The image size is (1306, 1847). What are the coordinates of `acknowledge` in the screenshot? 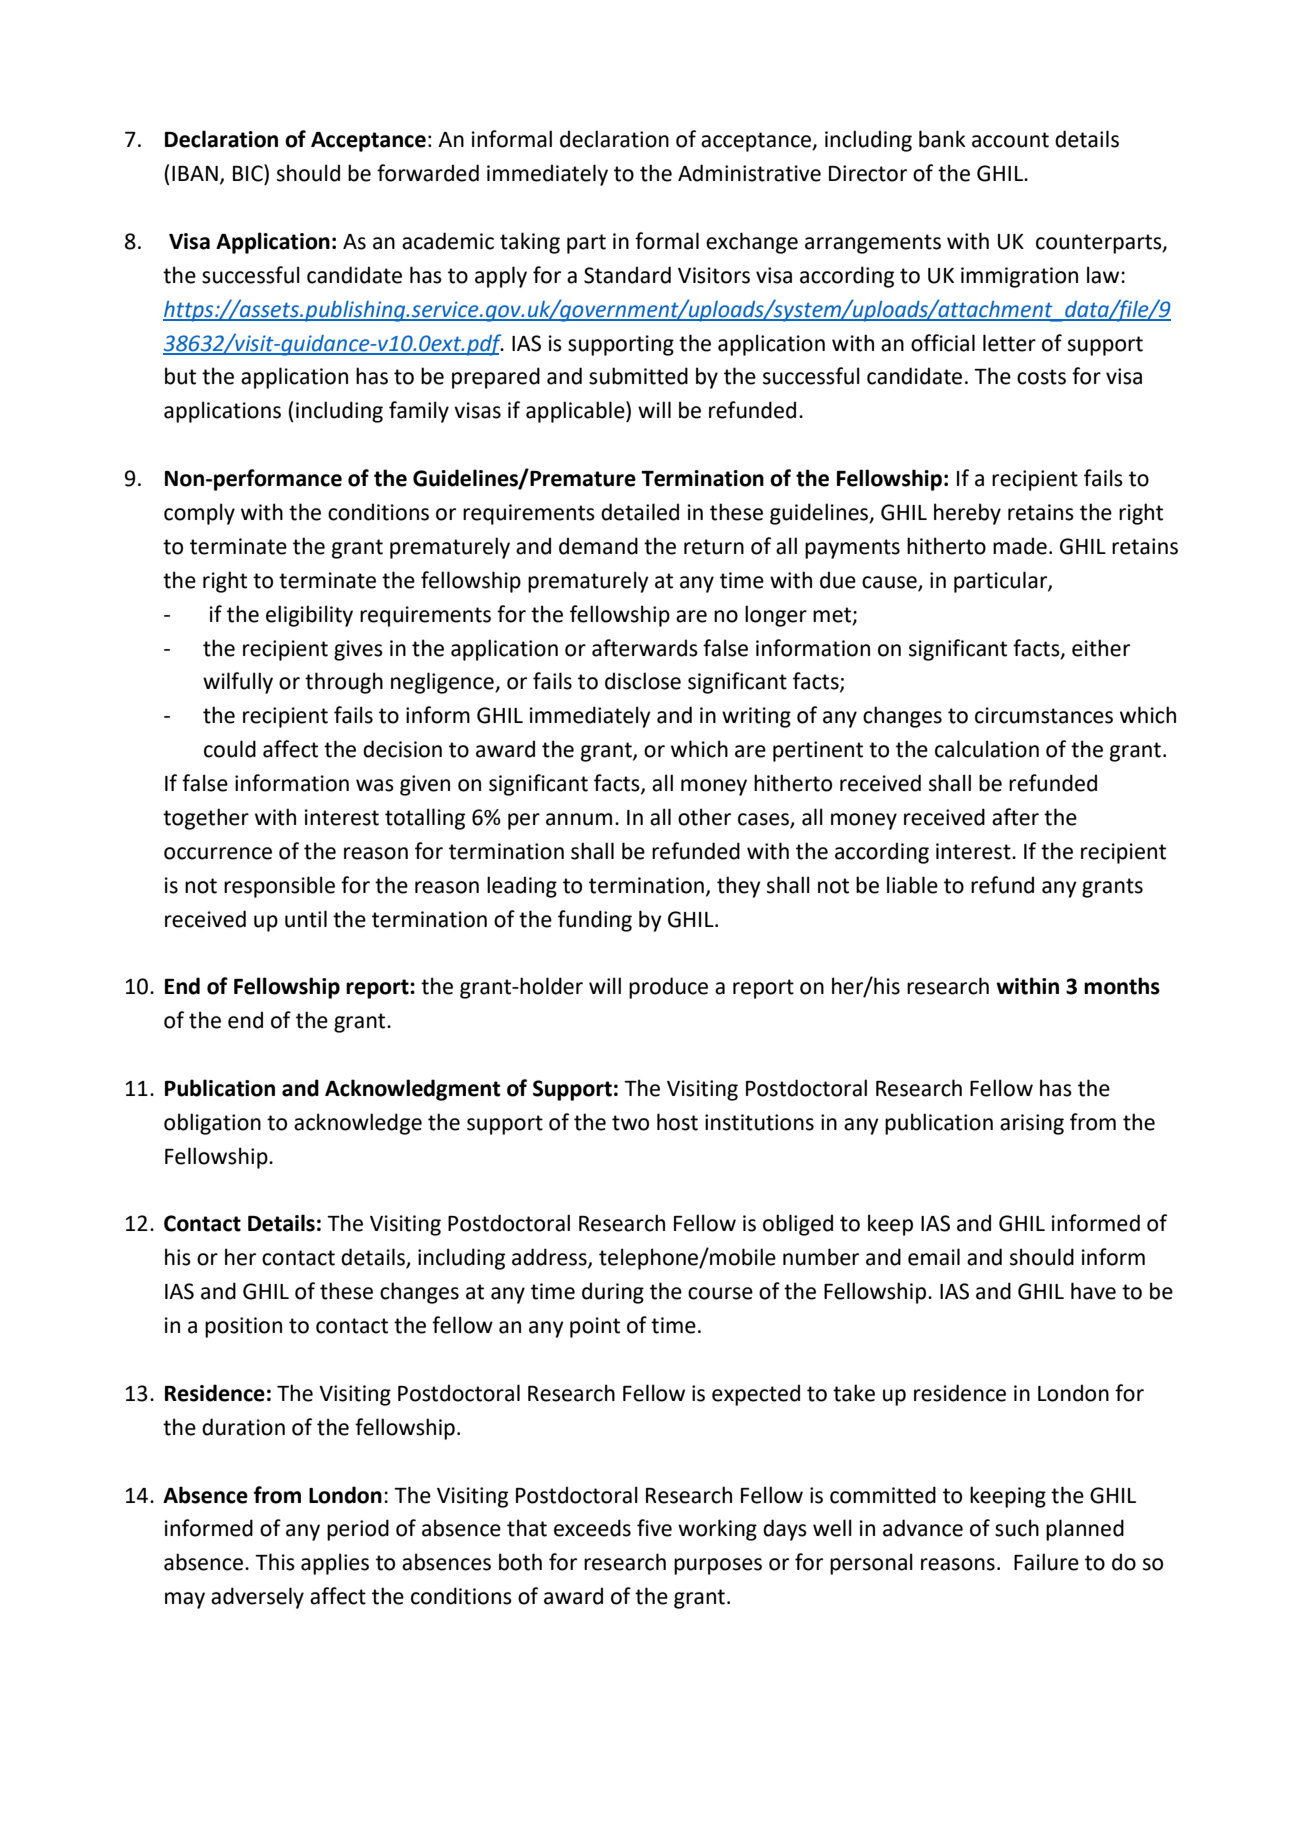 It's located at (358, 1124).
